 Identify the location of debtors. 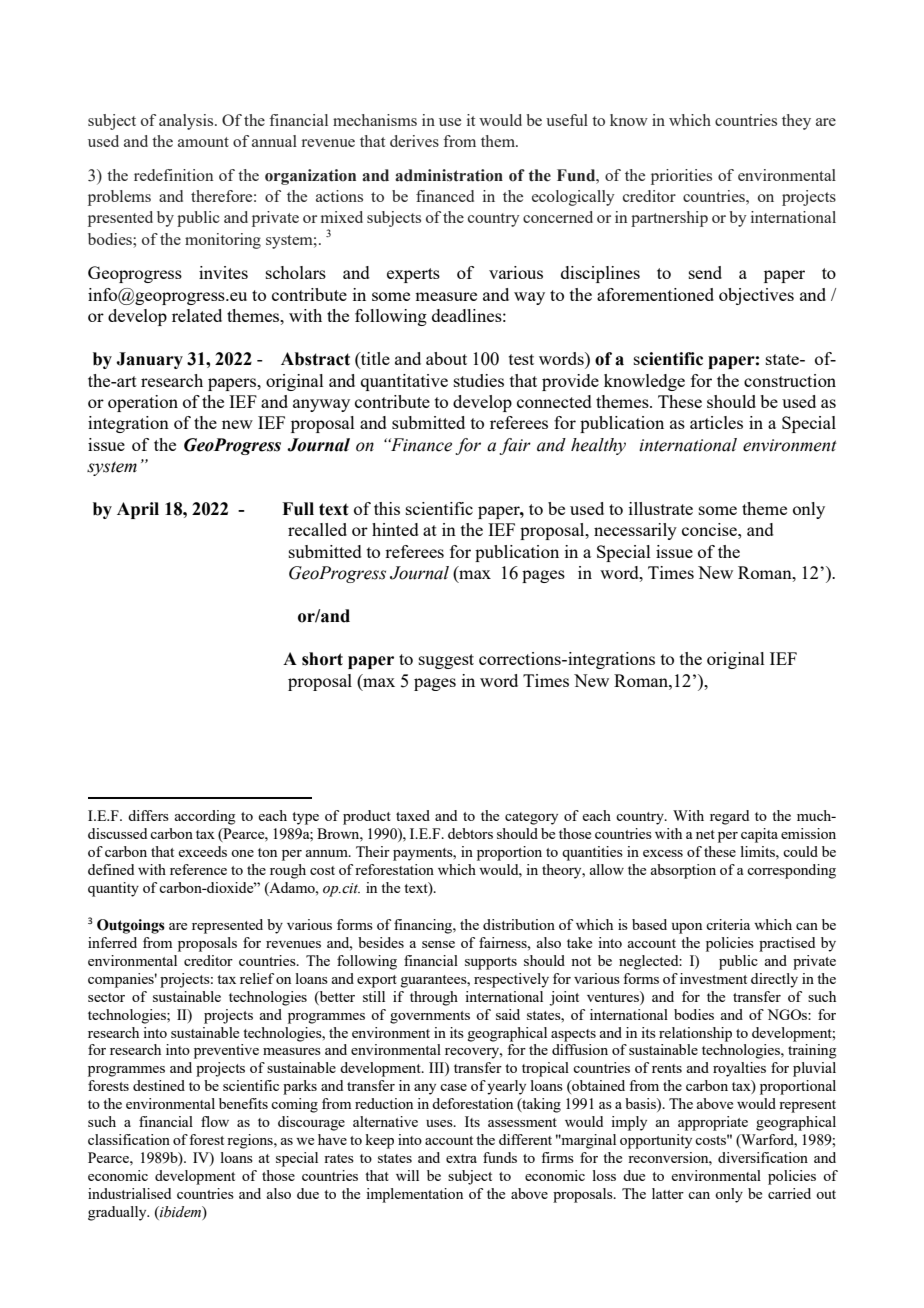
(470, 833).
